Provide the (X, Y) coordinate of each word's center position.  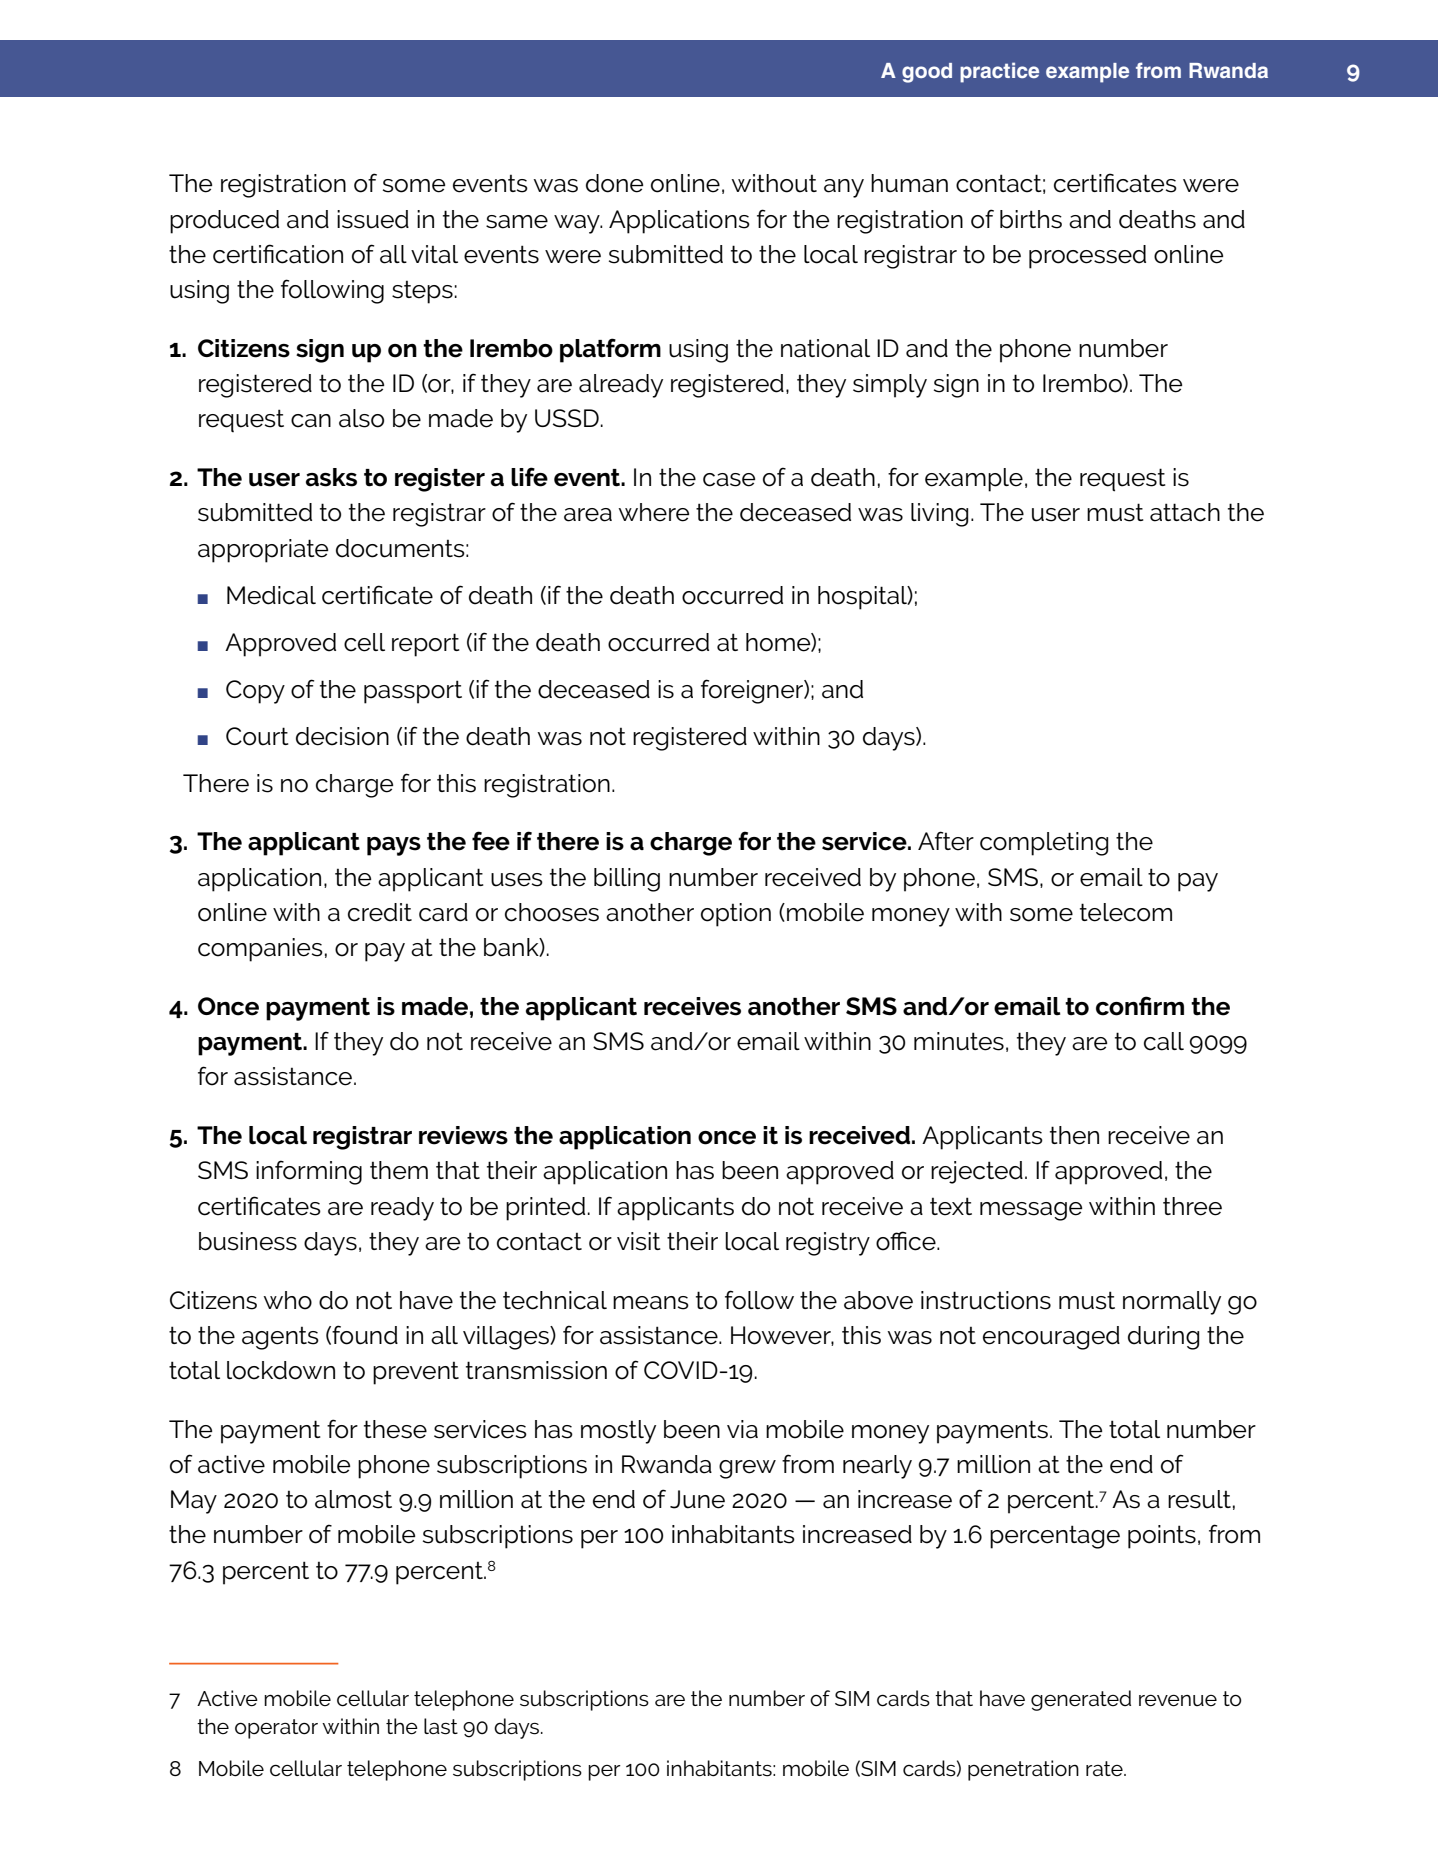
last (441, 1726)
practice (999, 72)
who (287, 1300)
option (736, 915)
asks (331, 477)
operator (276, 1729)
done (614, 183)
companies (260, 950)
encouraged (1051, 1338)
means (651, 1303)
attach (1185, 512)
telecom (1126, 912)
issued (373, 219)
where (653, 512)
